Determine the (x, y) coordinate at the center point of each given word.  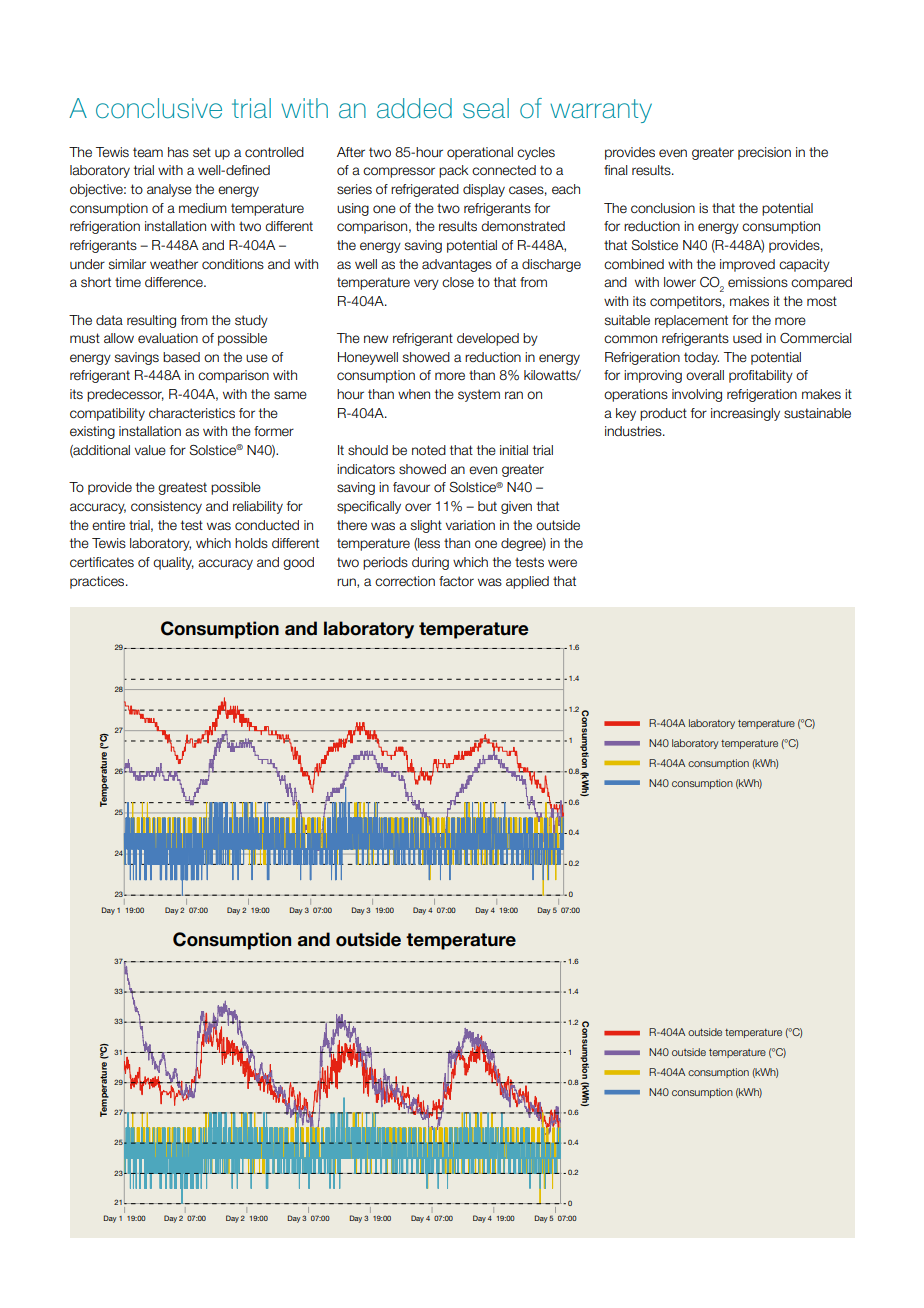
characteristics (192, 413)
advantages (457, 265)
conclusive (159, 108)
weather (174, 264)
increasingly (745, 414)
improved (747, 265)
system (479, 395)
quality (173, 563)
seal (486, 108)
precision (764, 153)
